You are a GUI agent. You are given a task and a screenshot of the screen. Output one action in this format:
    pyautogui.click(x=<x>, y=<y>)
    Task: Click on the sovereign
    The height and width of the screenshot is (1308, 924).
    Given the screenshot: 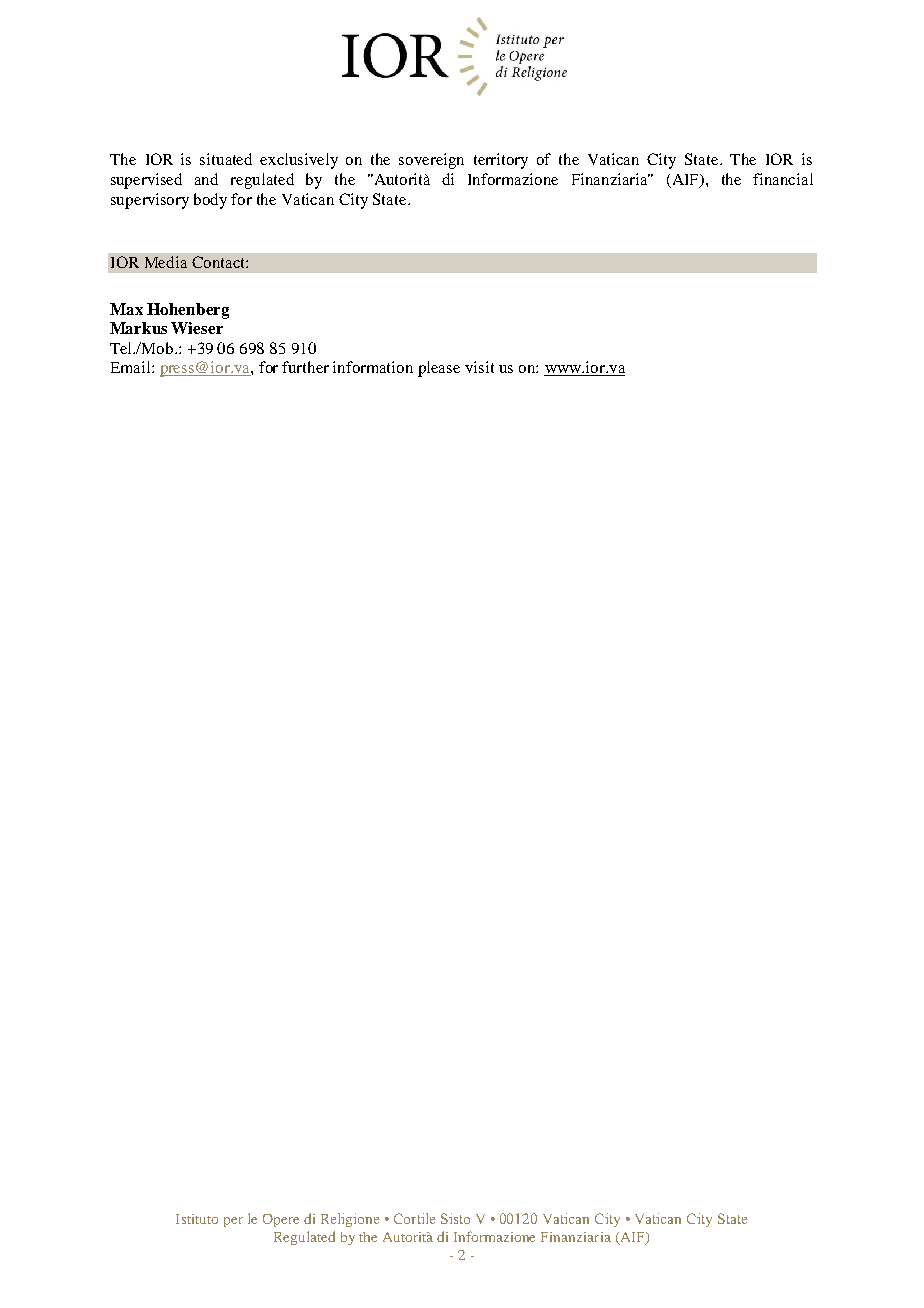 What is the action you would take?
    pyautogui.click(x=431, y=161)
